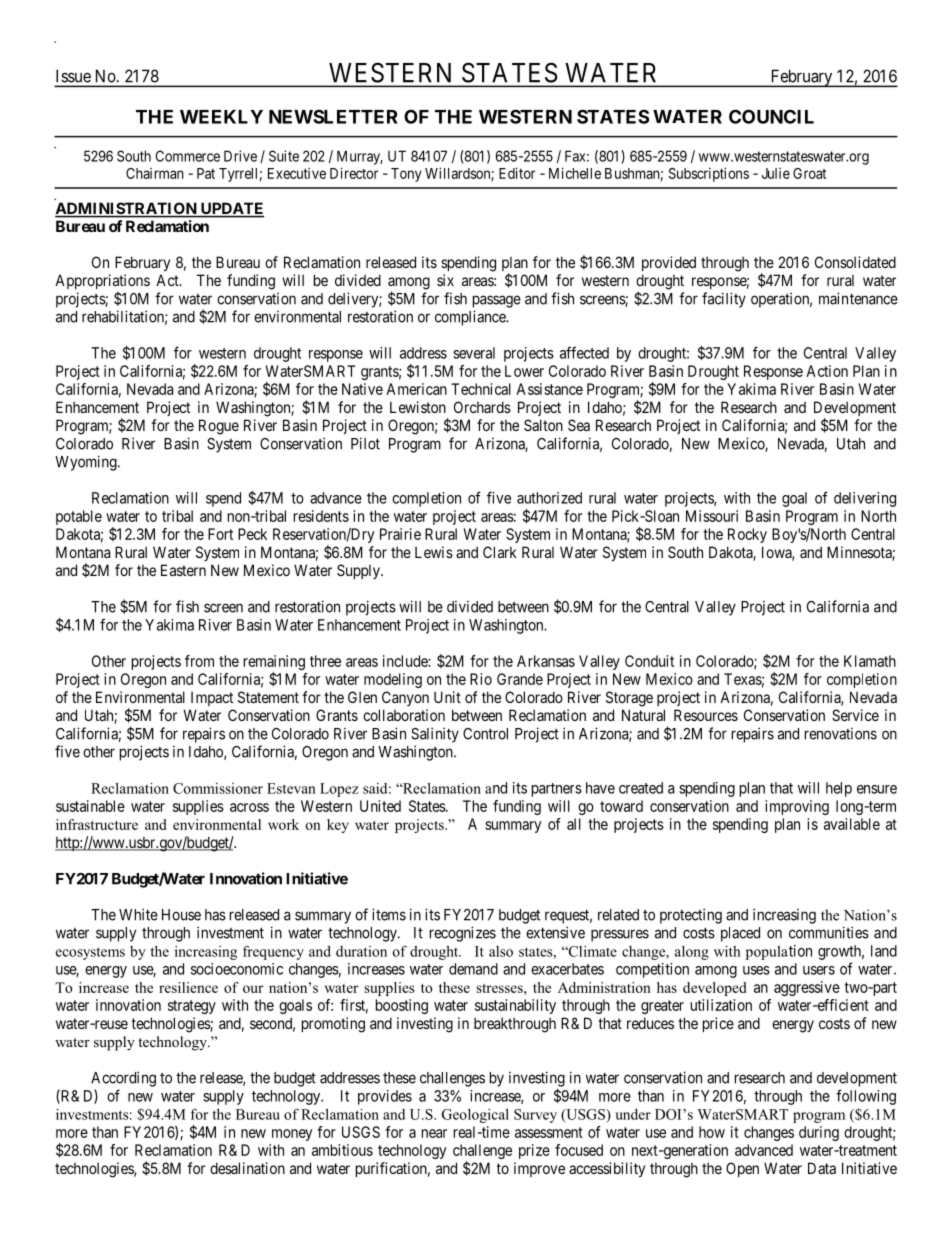 The image size is (952, 1233). What do you see at coordinates (517, 173) in the screenshot?
I see `Editor` at bounding box center [517, 173].
